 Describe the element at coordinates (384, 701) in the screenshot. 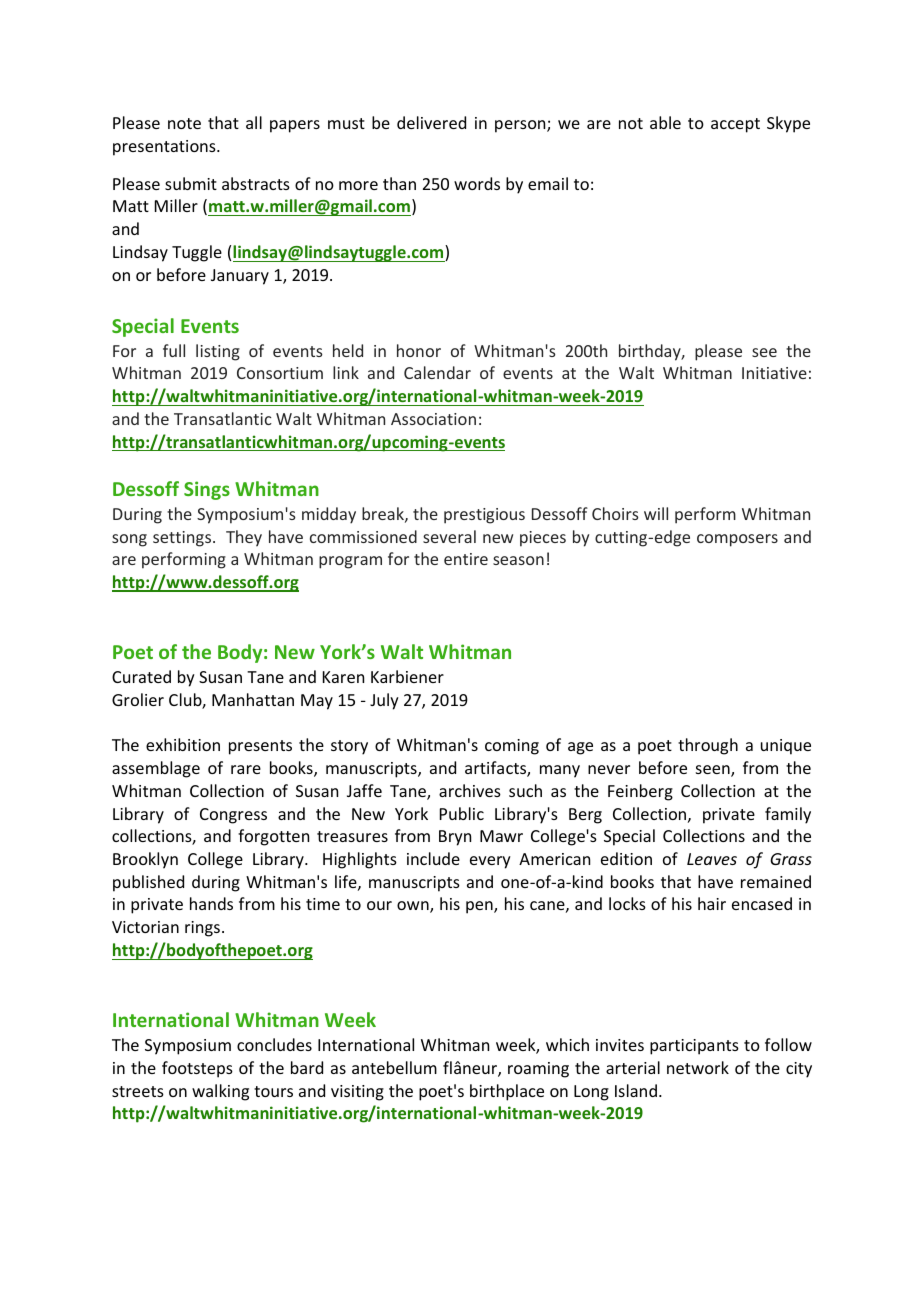

I see `July` at that location.
